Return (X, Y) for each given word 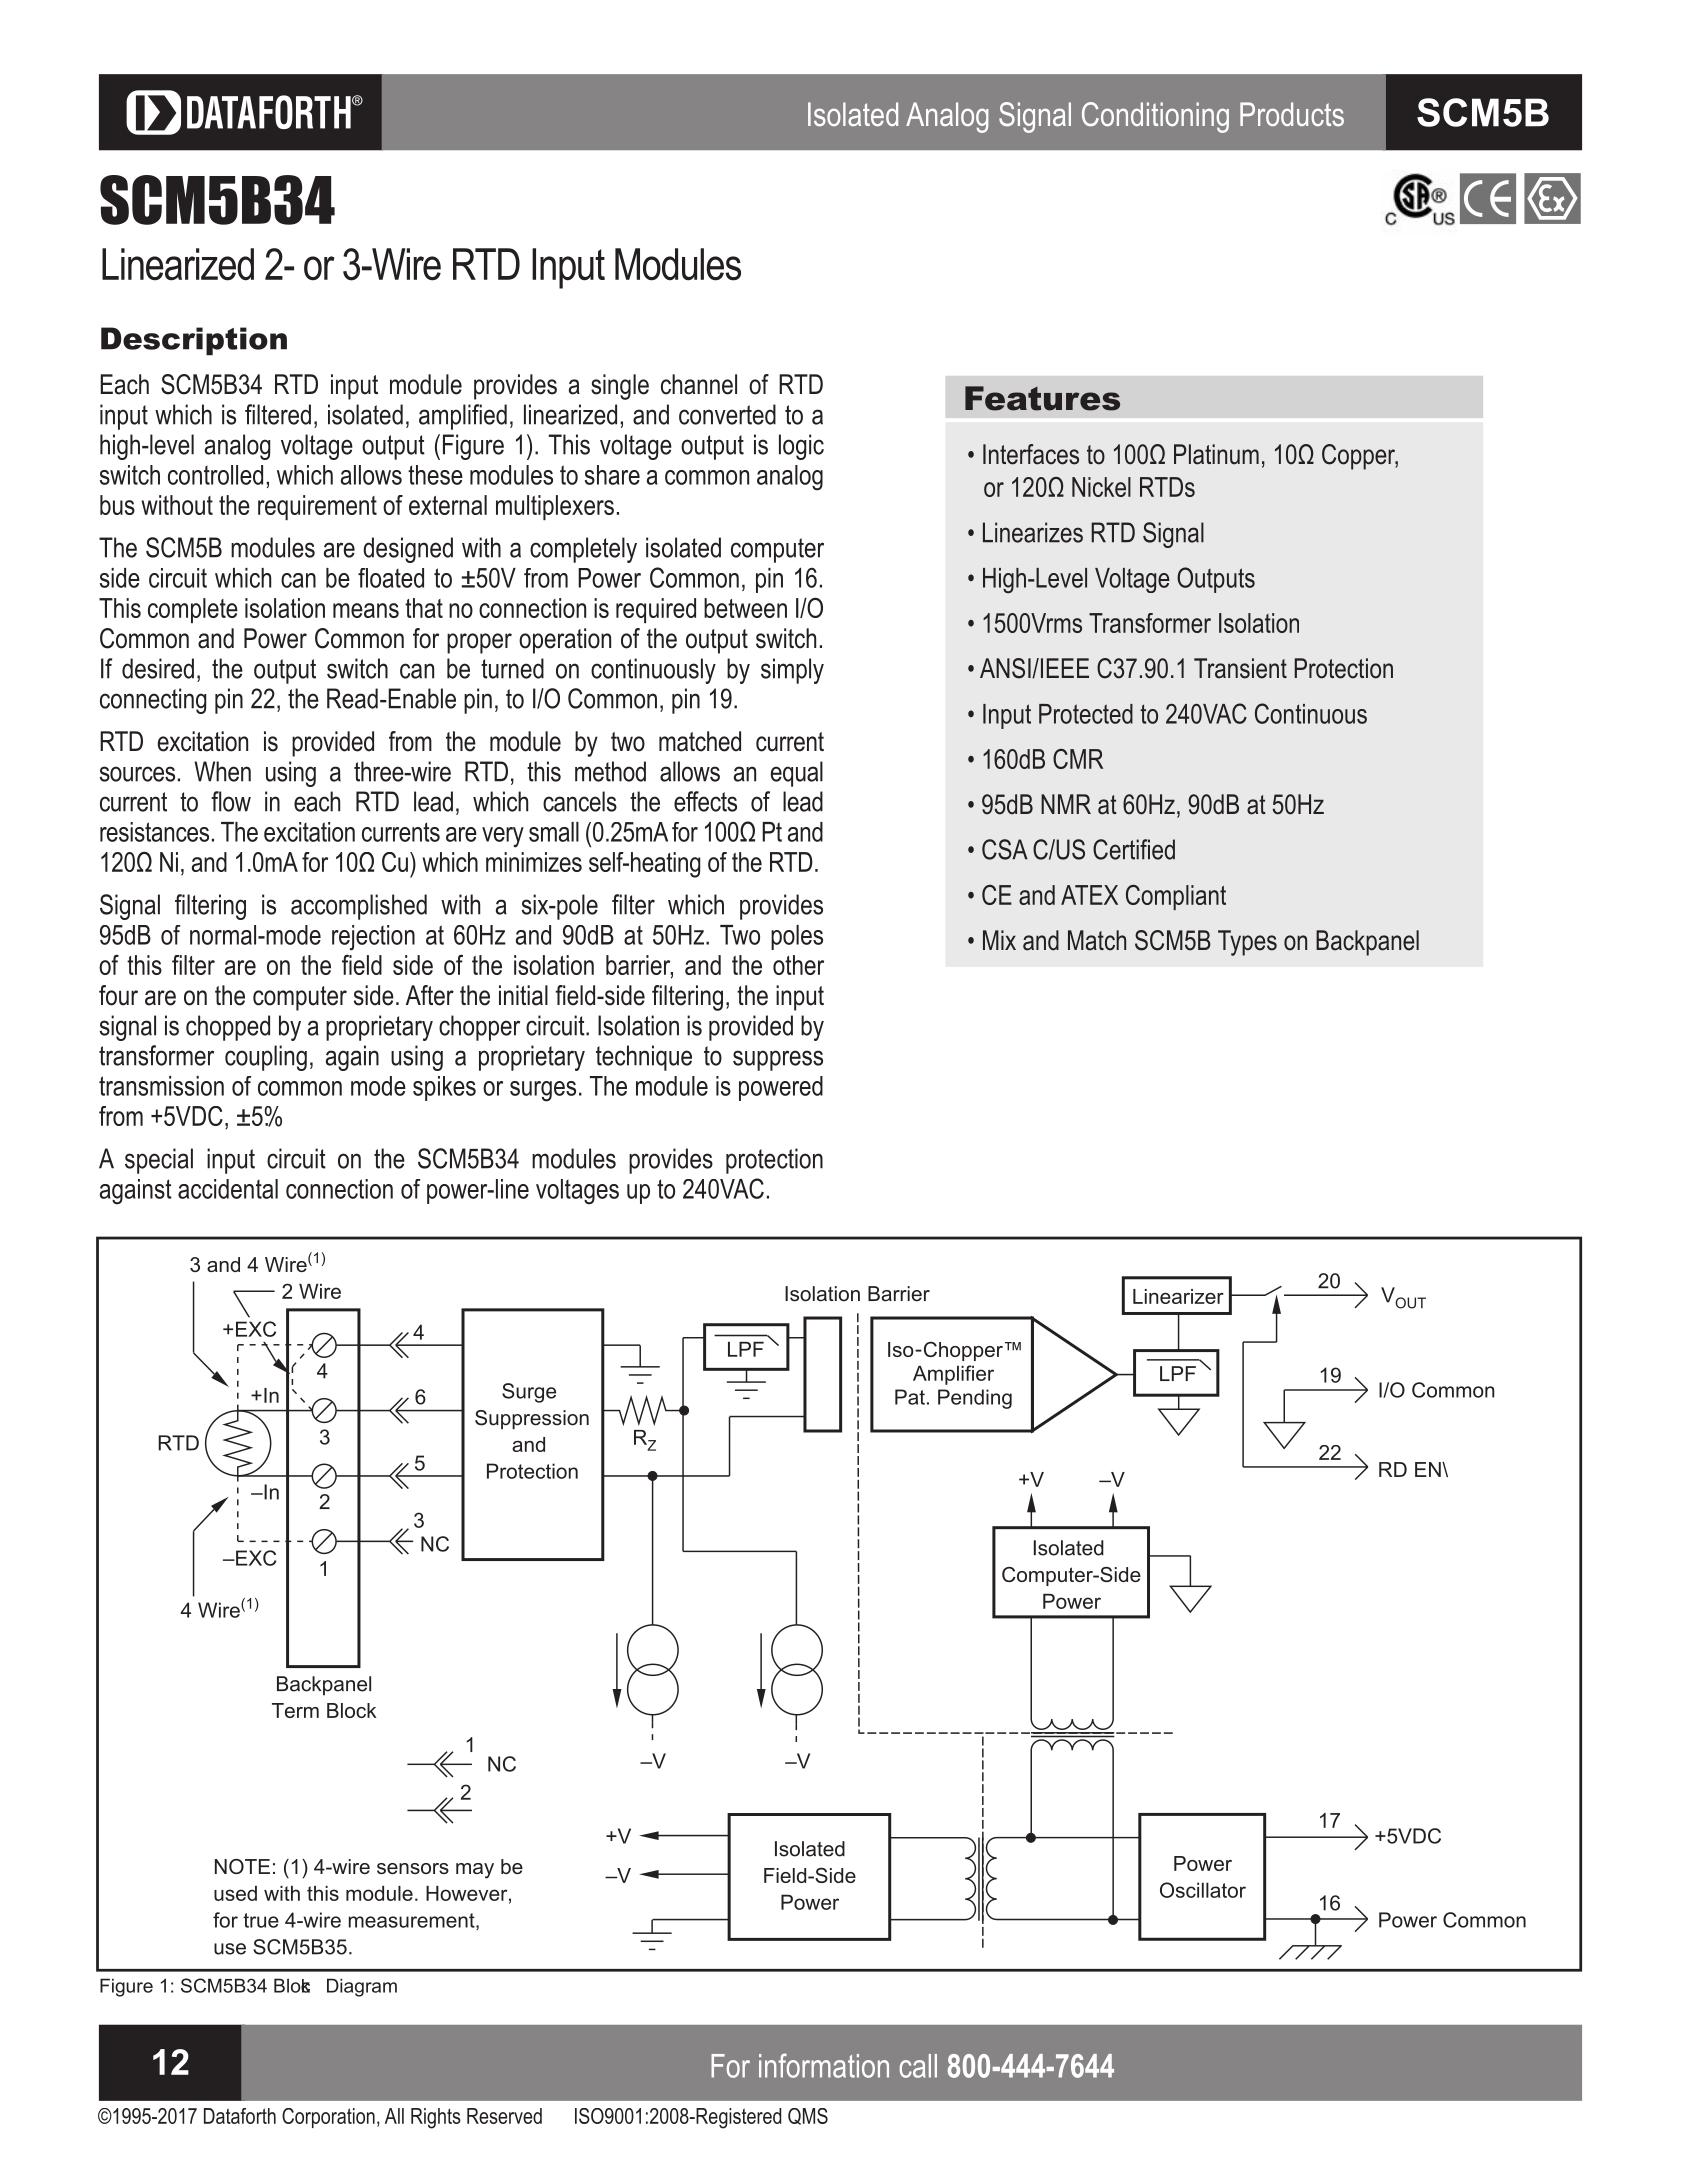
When (222, 771)
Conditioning (1155, 117)
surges (543, 1091)
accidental (228, 1189)
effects (705, 801)
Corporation (328, 2118)
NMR (1066, 804)
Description (194, 341)
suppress (778, 1060)
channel (699, 384)
